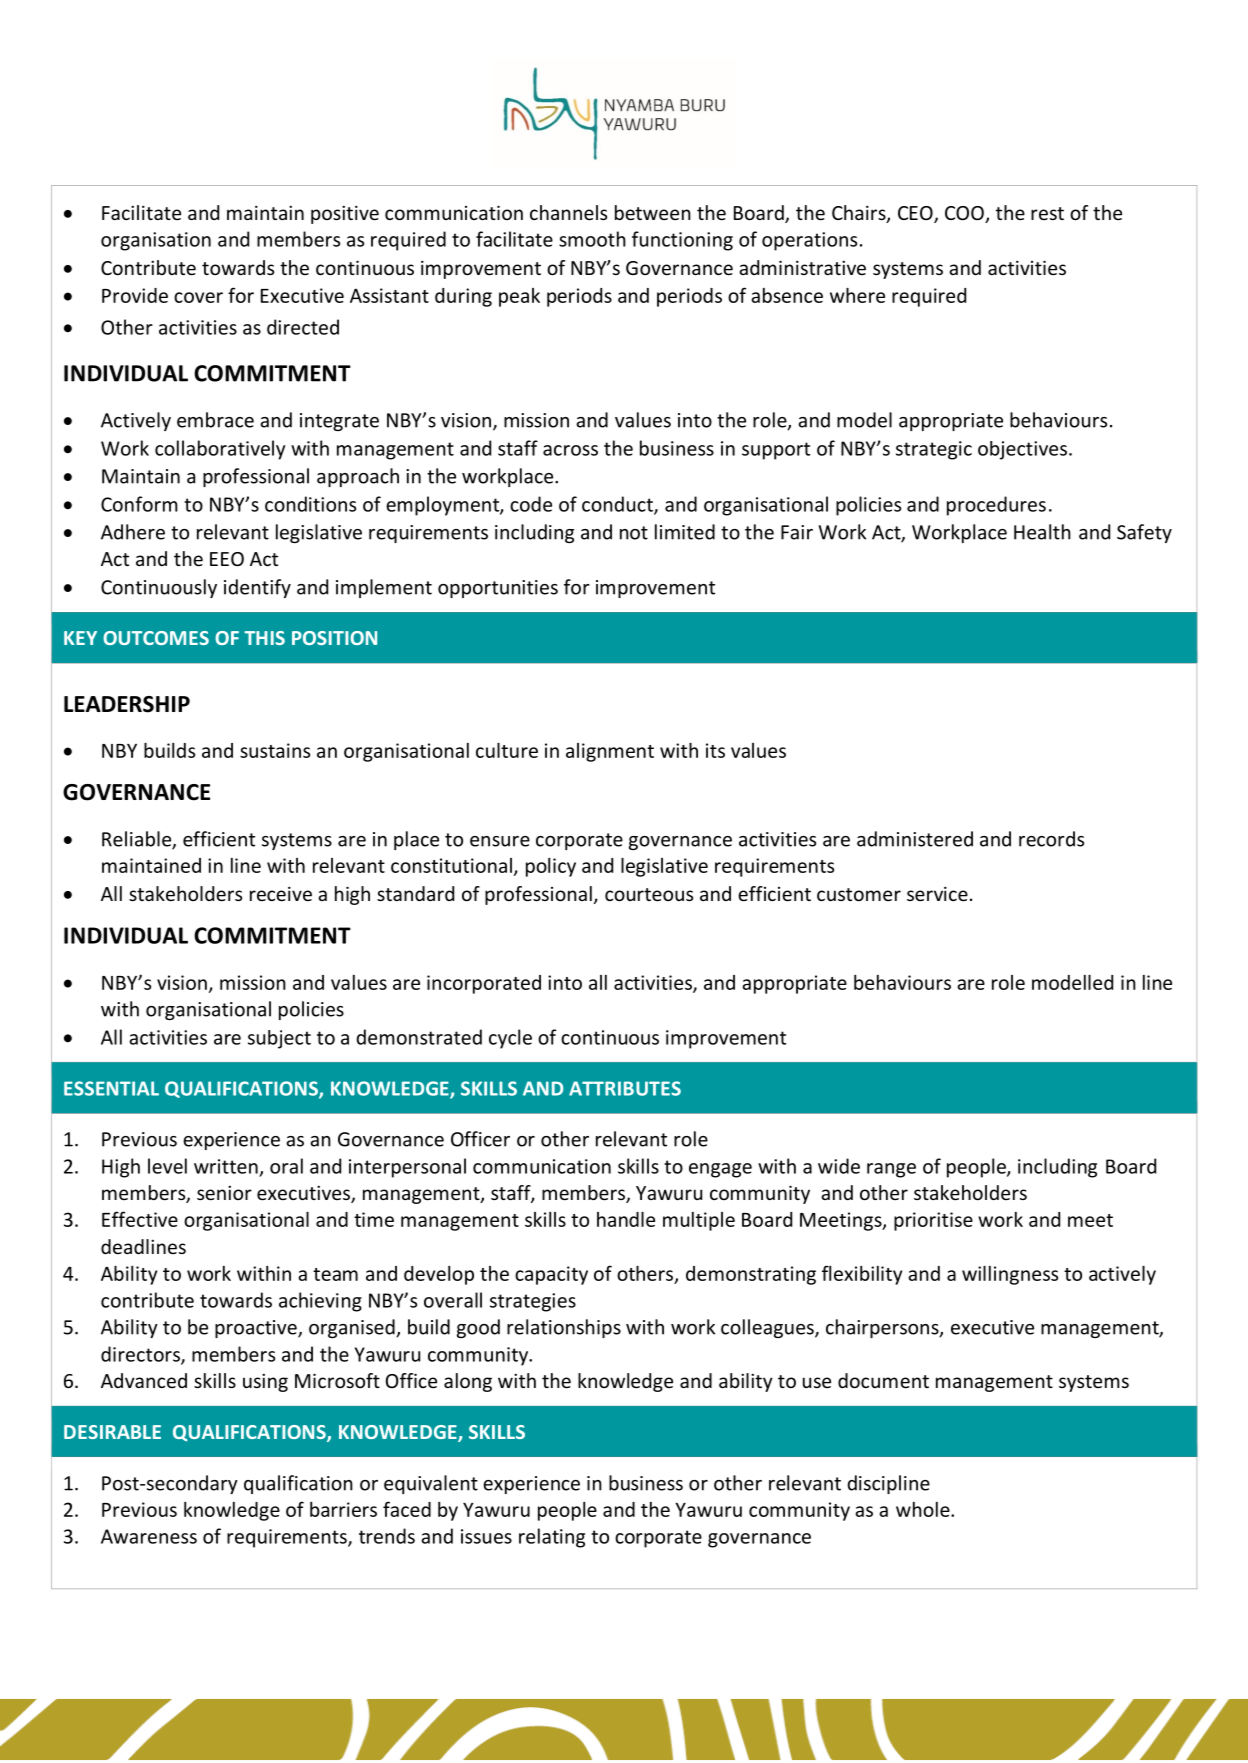 The width and height of the screenshot is (1248, 1763). What do you see at coordinates (1047, 213) in the screenshot?
I see `rest` at bounding box center [1047, 213].
